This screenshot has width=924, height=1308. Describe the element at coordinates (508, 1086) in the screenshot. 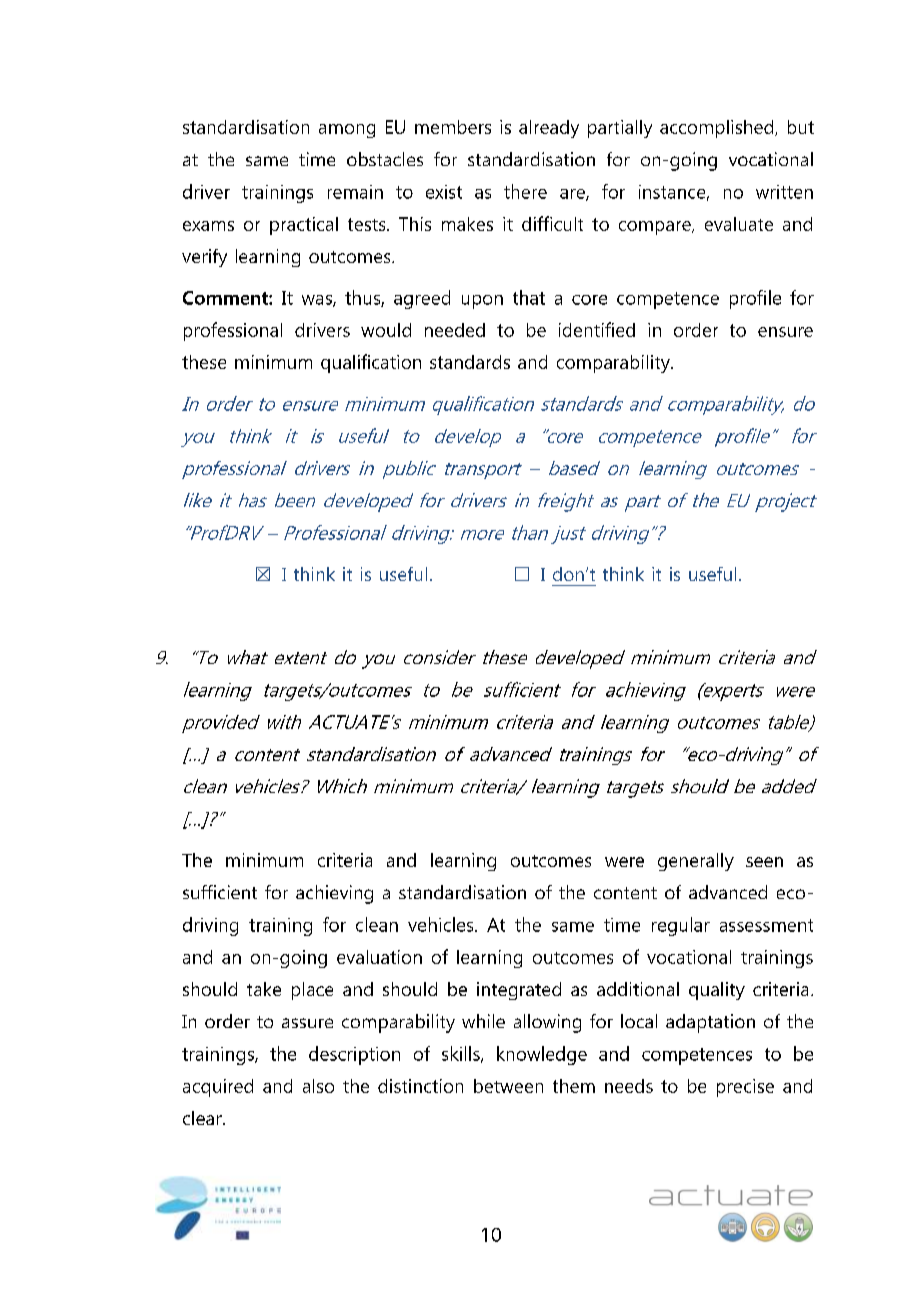

I see `between` at that location.
